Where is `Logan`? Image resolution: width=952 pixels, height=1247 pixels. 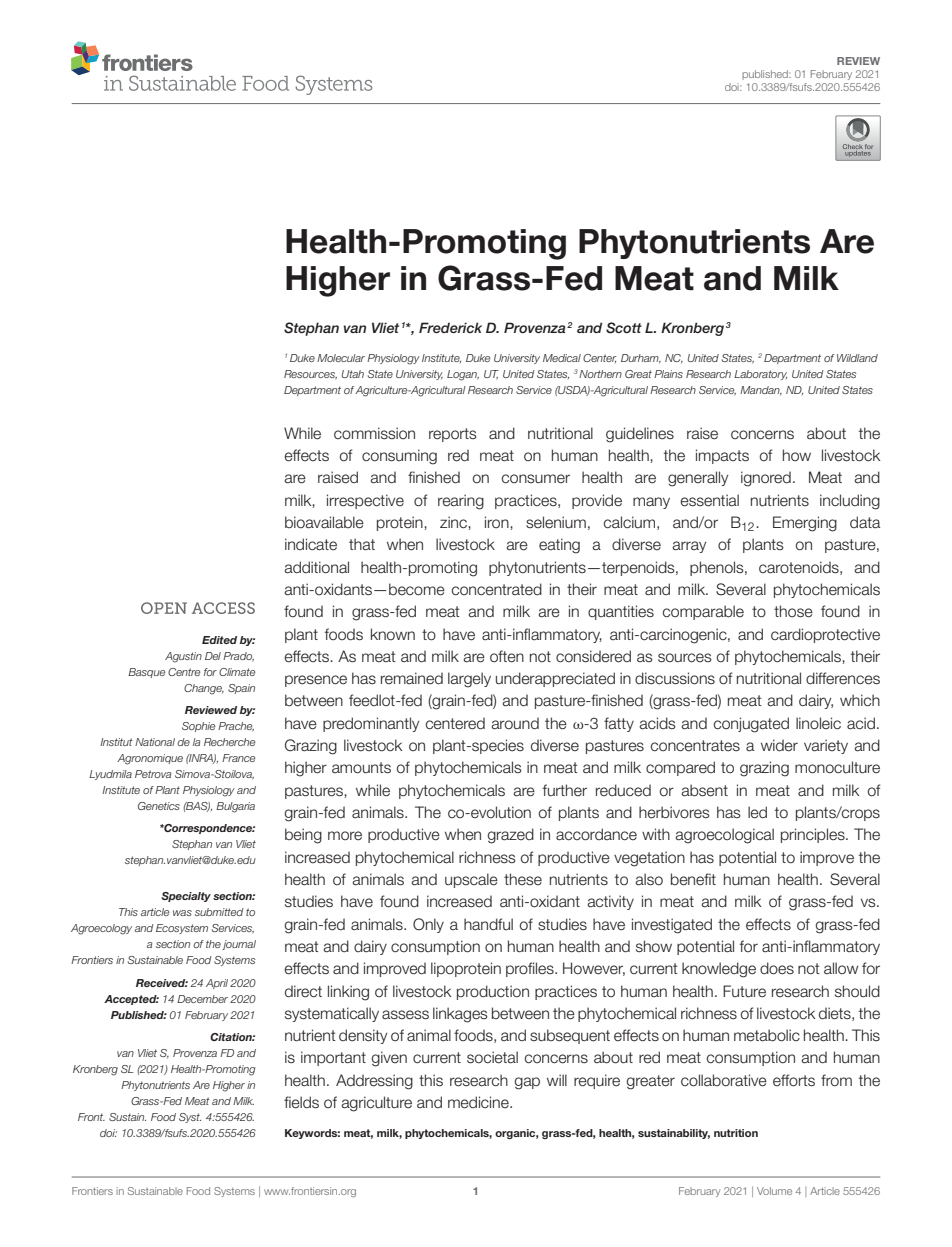
Logan is located at coordinates (463, 375).
